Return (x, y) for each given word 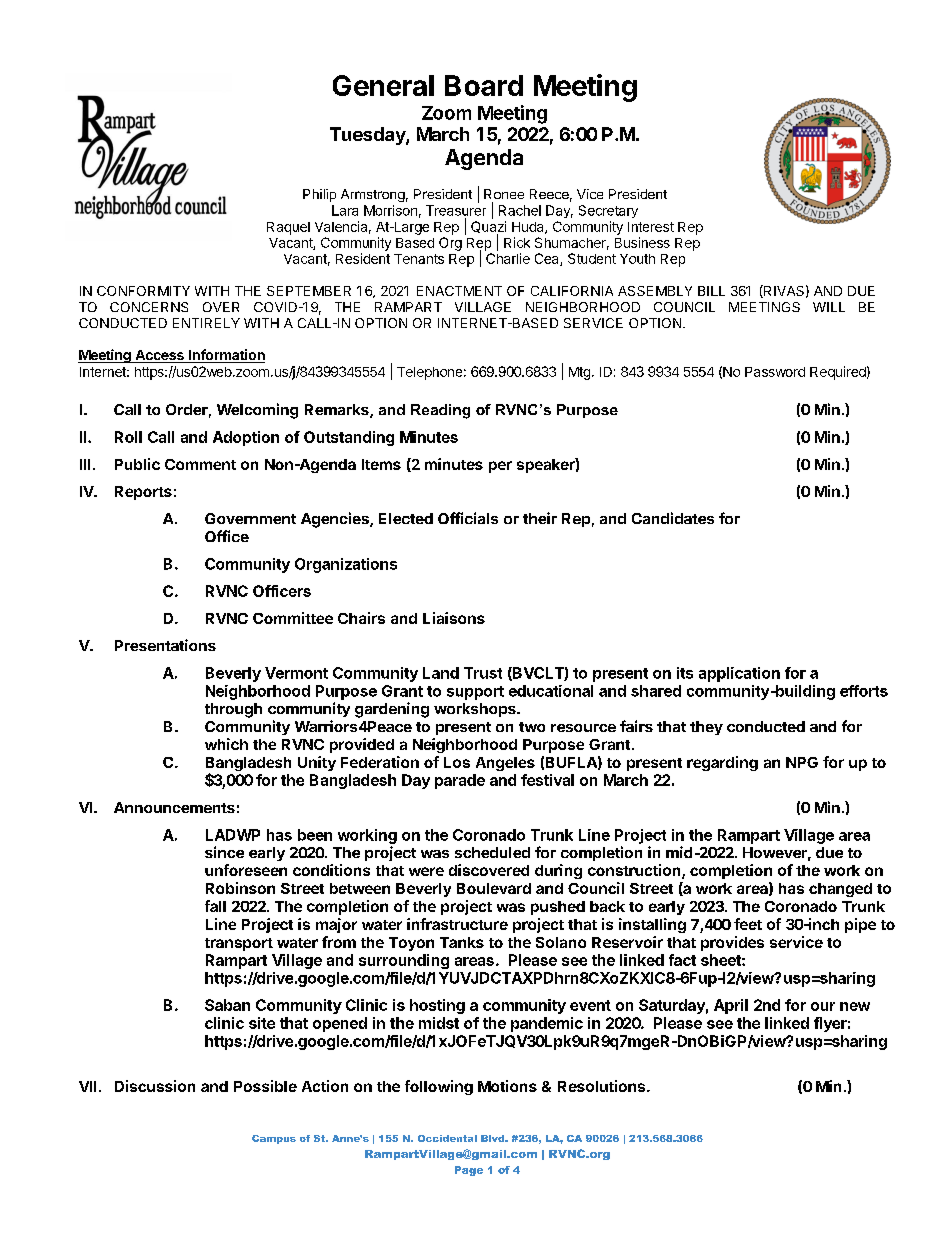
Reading (440, 411)
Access (159, 356)
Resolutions (603, 1086)
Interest (651, 227)
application (739, 674)
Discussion (155, 1086)
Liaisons (454, 618)
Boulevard (494, 888)
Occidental (447, 1138)
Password (775, 372)
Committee (293, 618)
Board (484, 85)
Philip (319, 195)
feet (748, 924)
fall (215, 906)
